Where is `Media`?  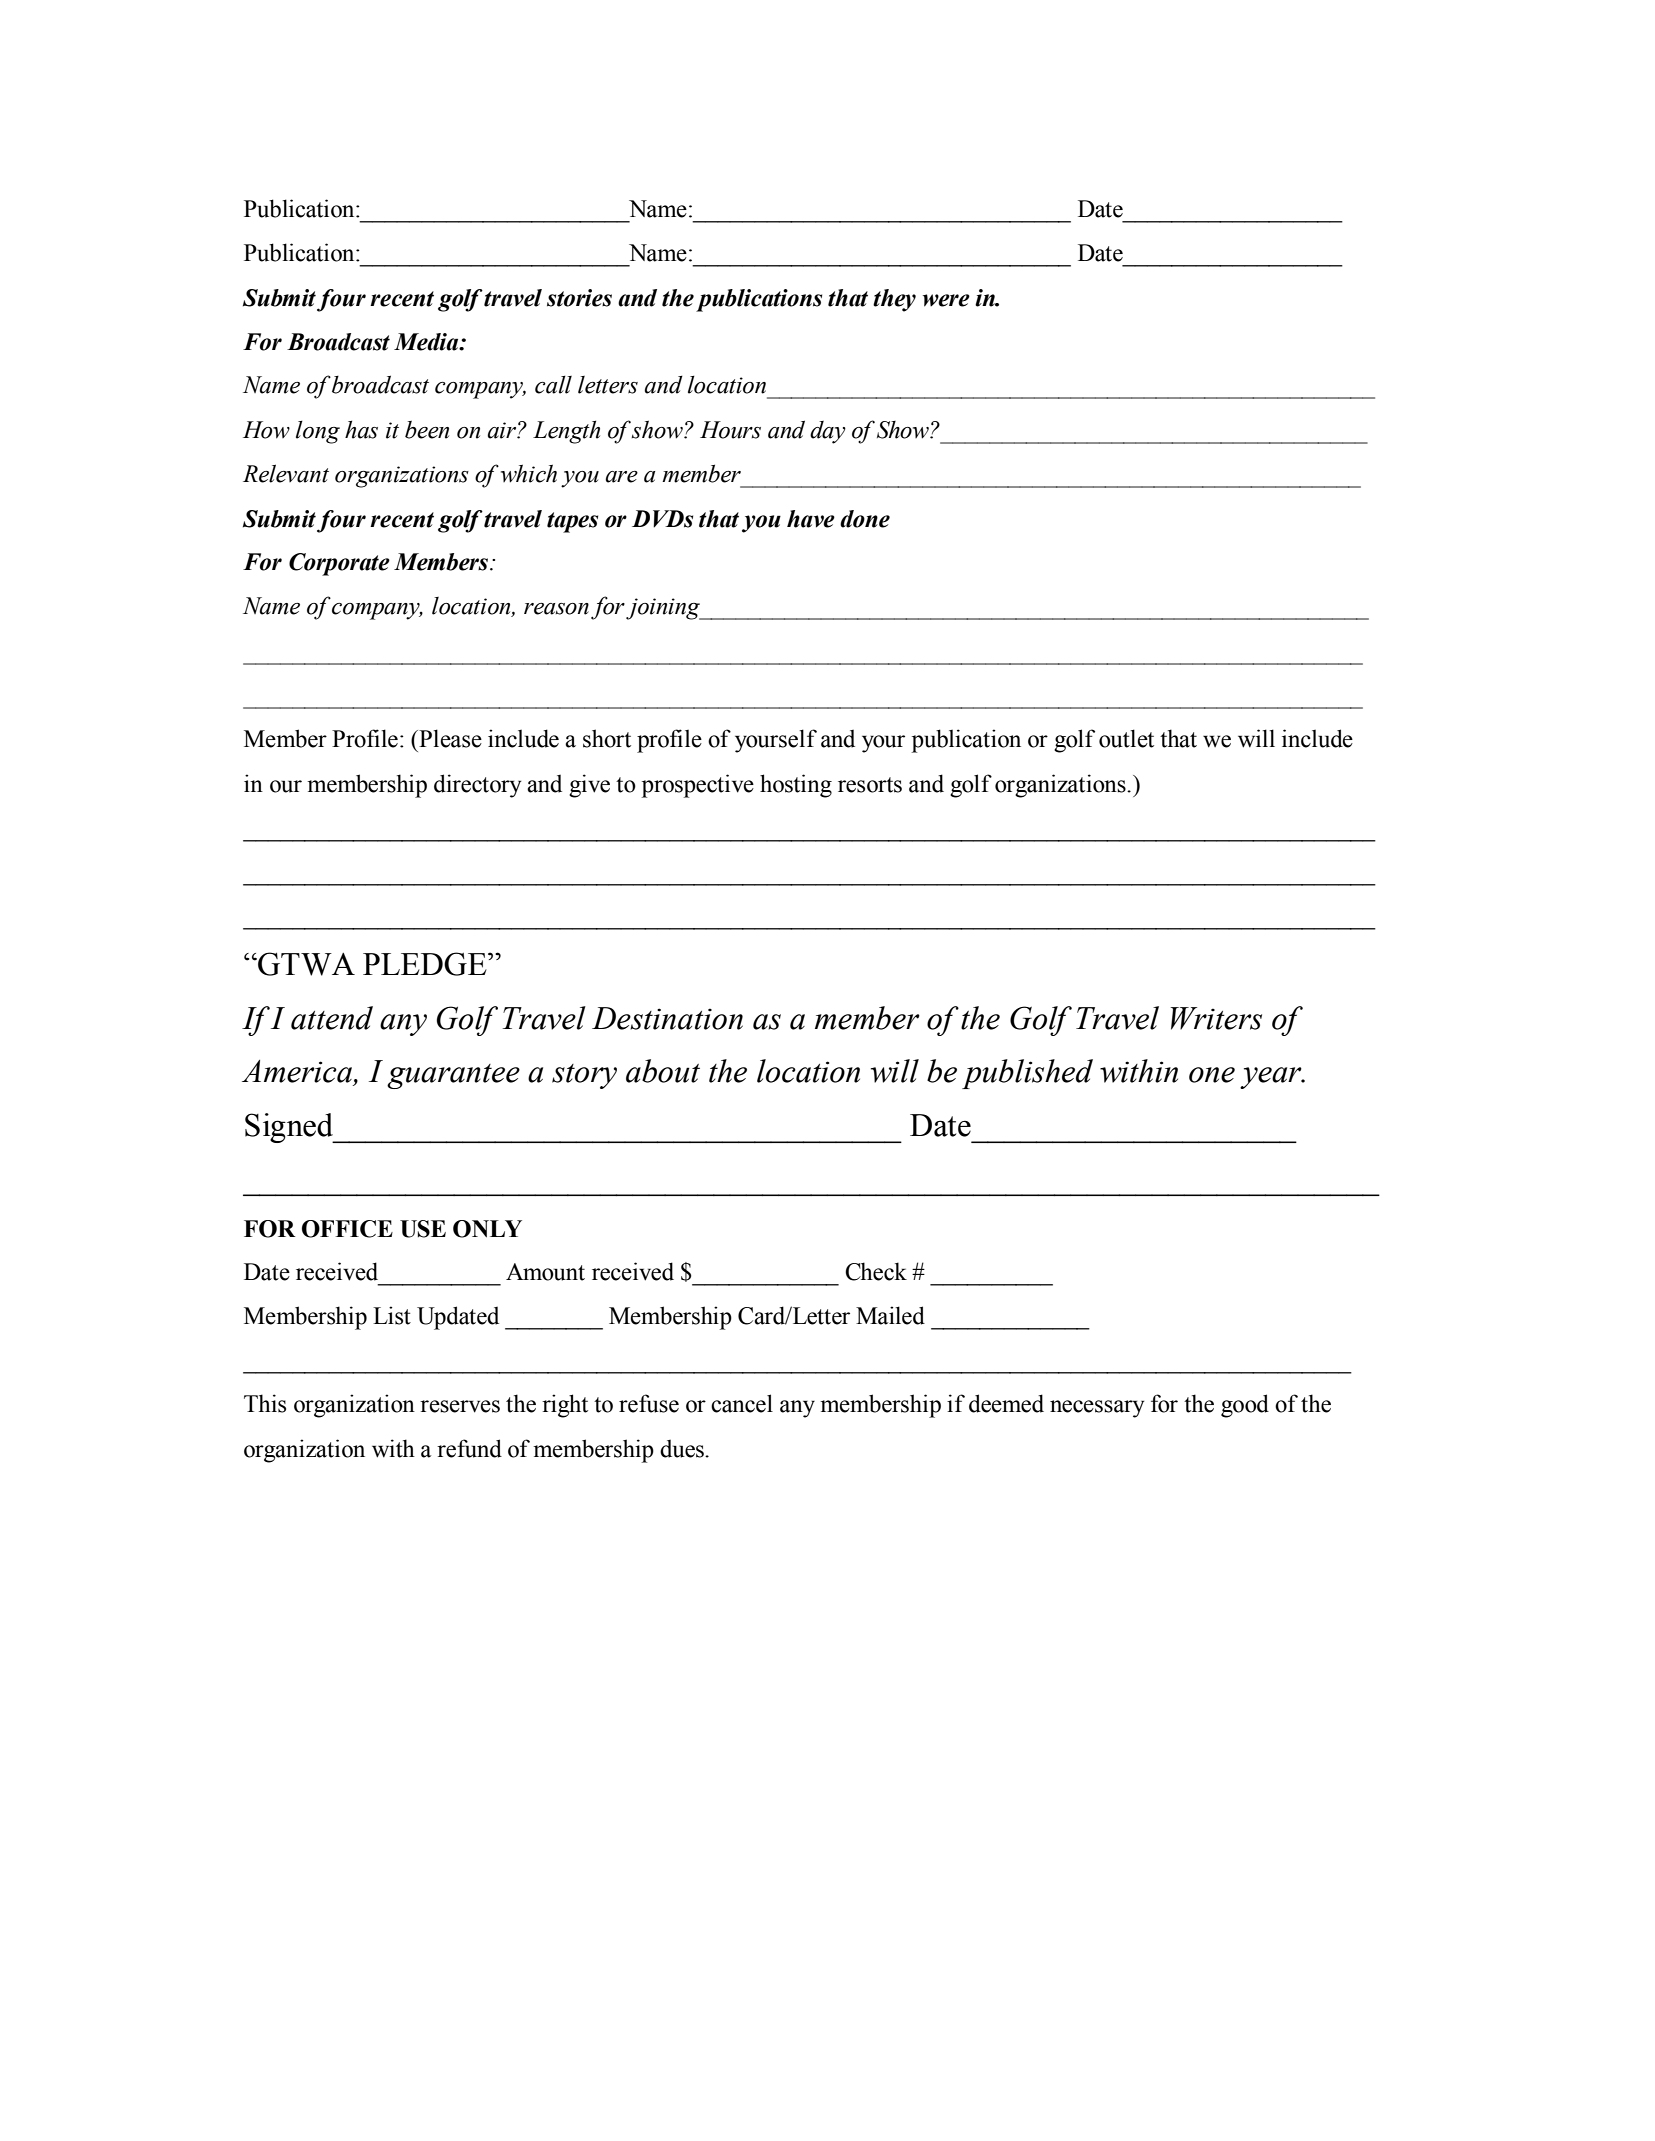
Media is located at coordinates (427, 342).
